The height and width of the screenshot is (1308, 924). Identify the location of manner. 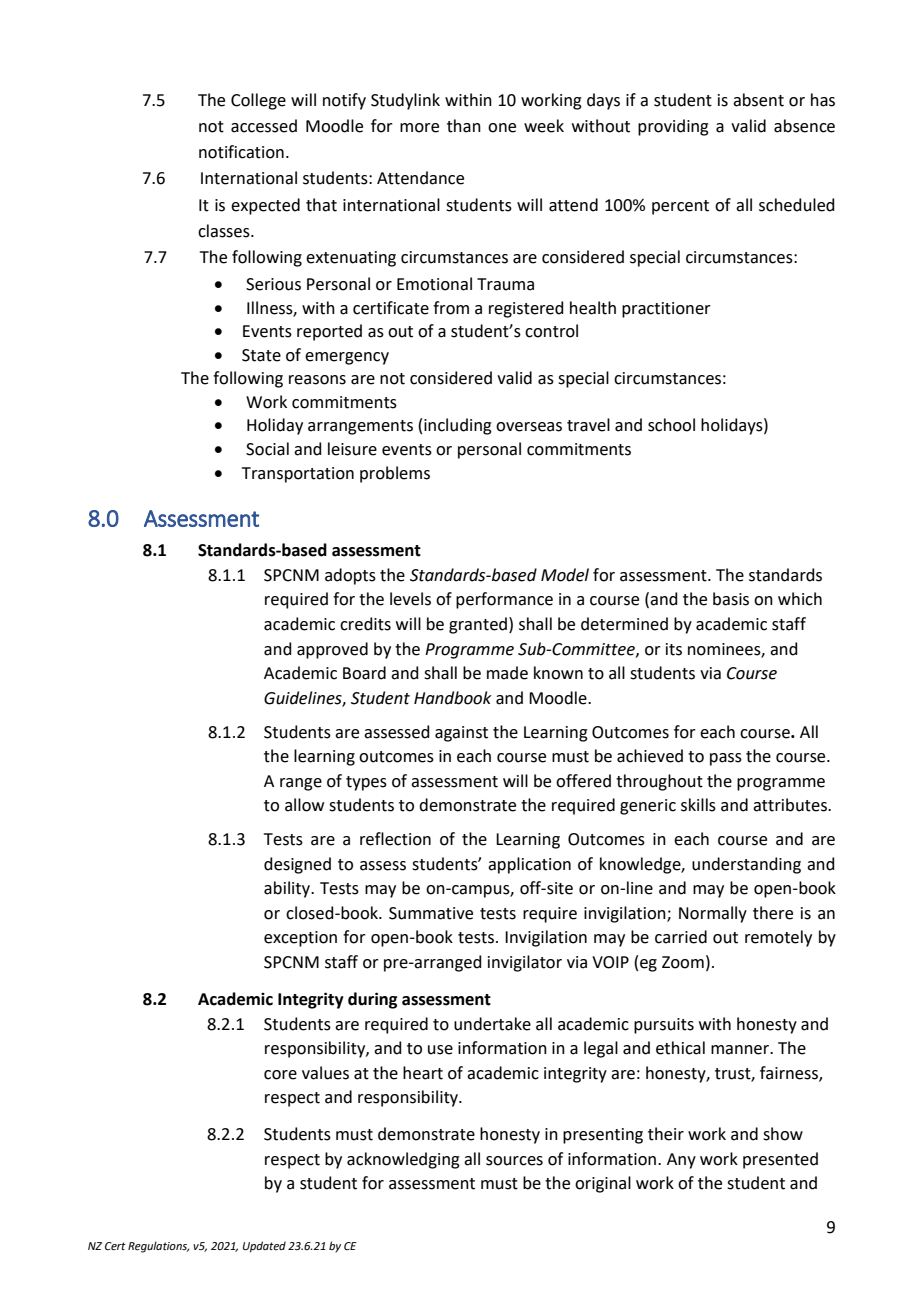
(741, 1050).
